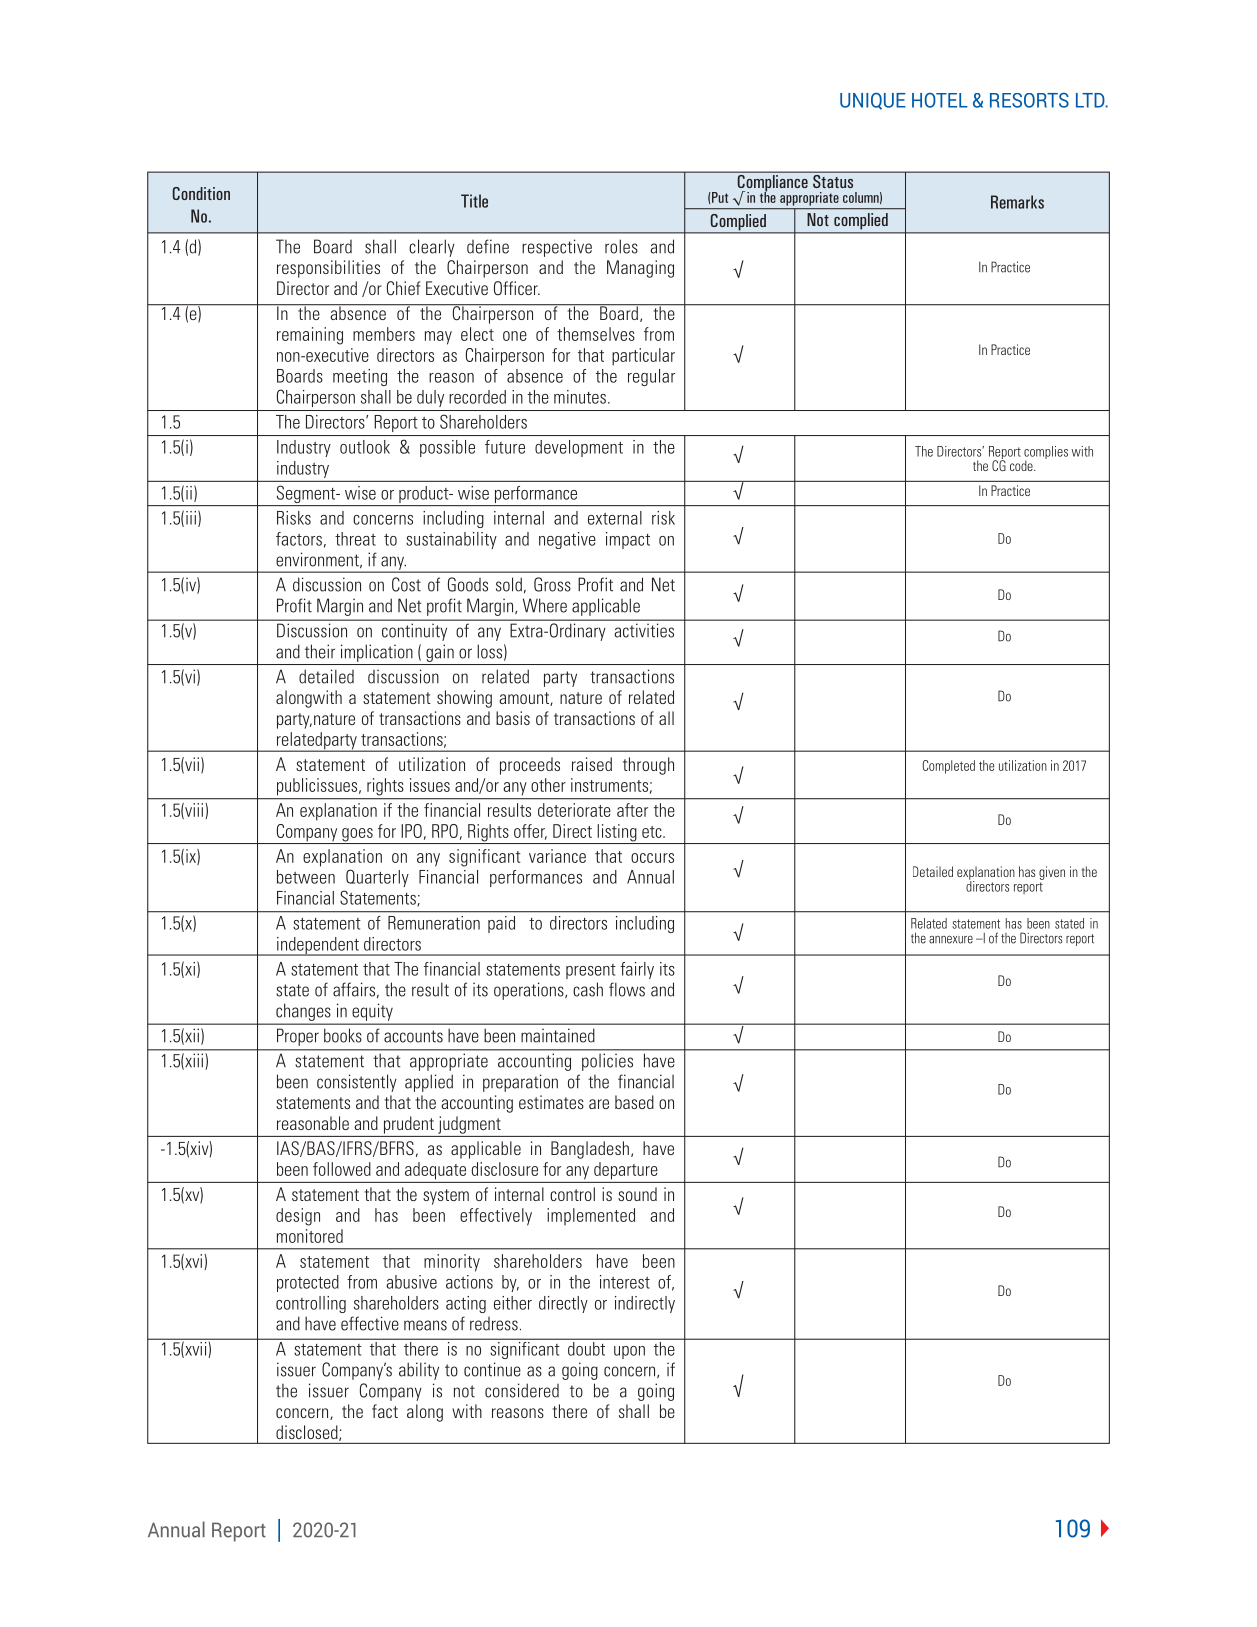 The height and width of the page is (1627, 1257). What do you see at coordinates (621, 246) in the page?
I see `roles` at bounding box center [621, 246].
